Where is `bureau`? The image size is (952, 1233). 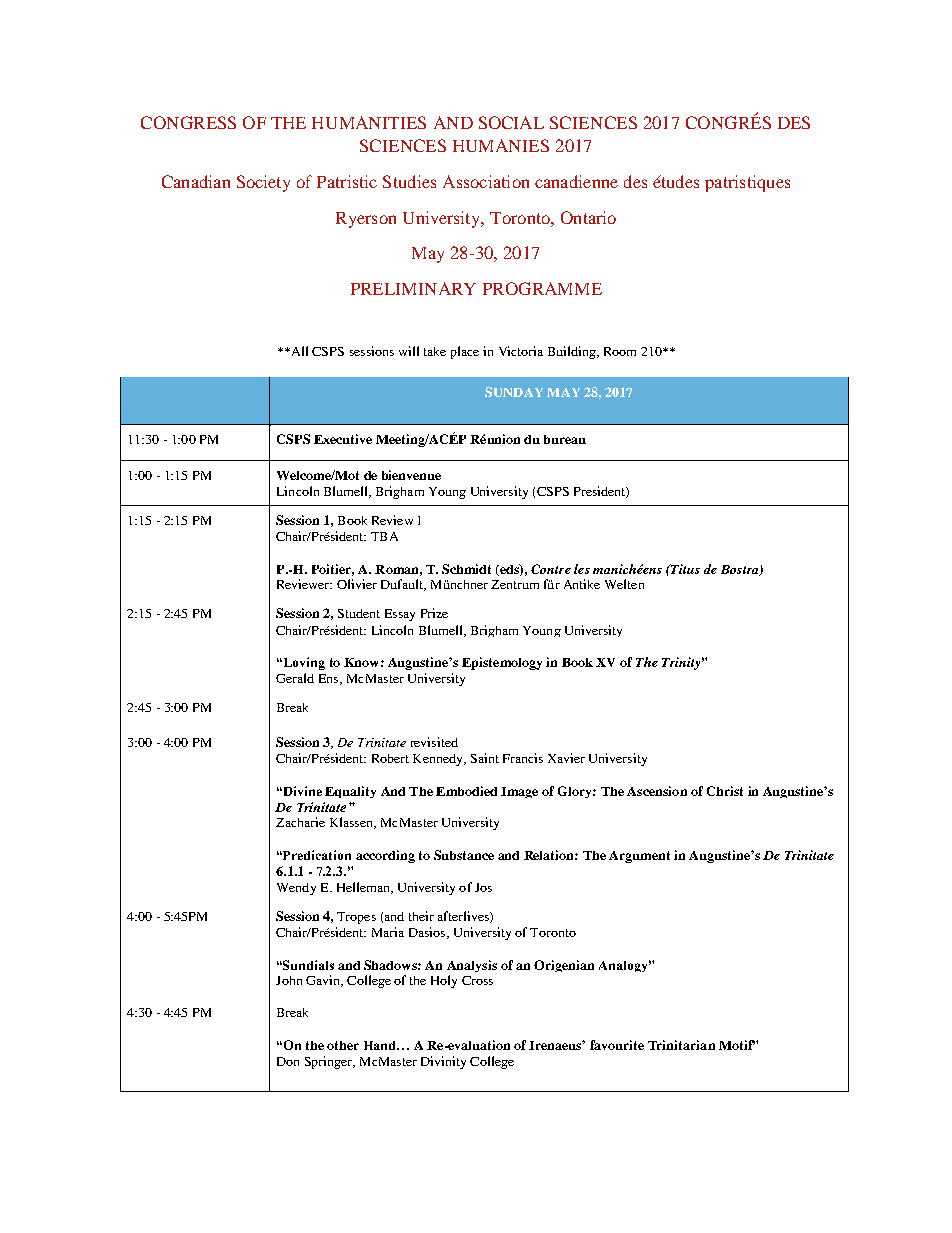 bureau is located at coordinates (565, 439).
